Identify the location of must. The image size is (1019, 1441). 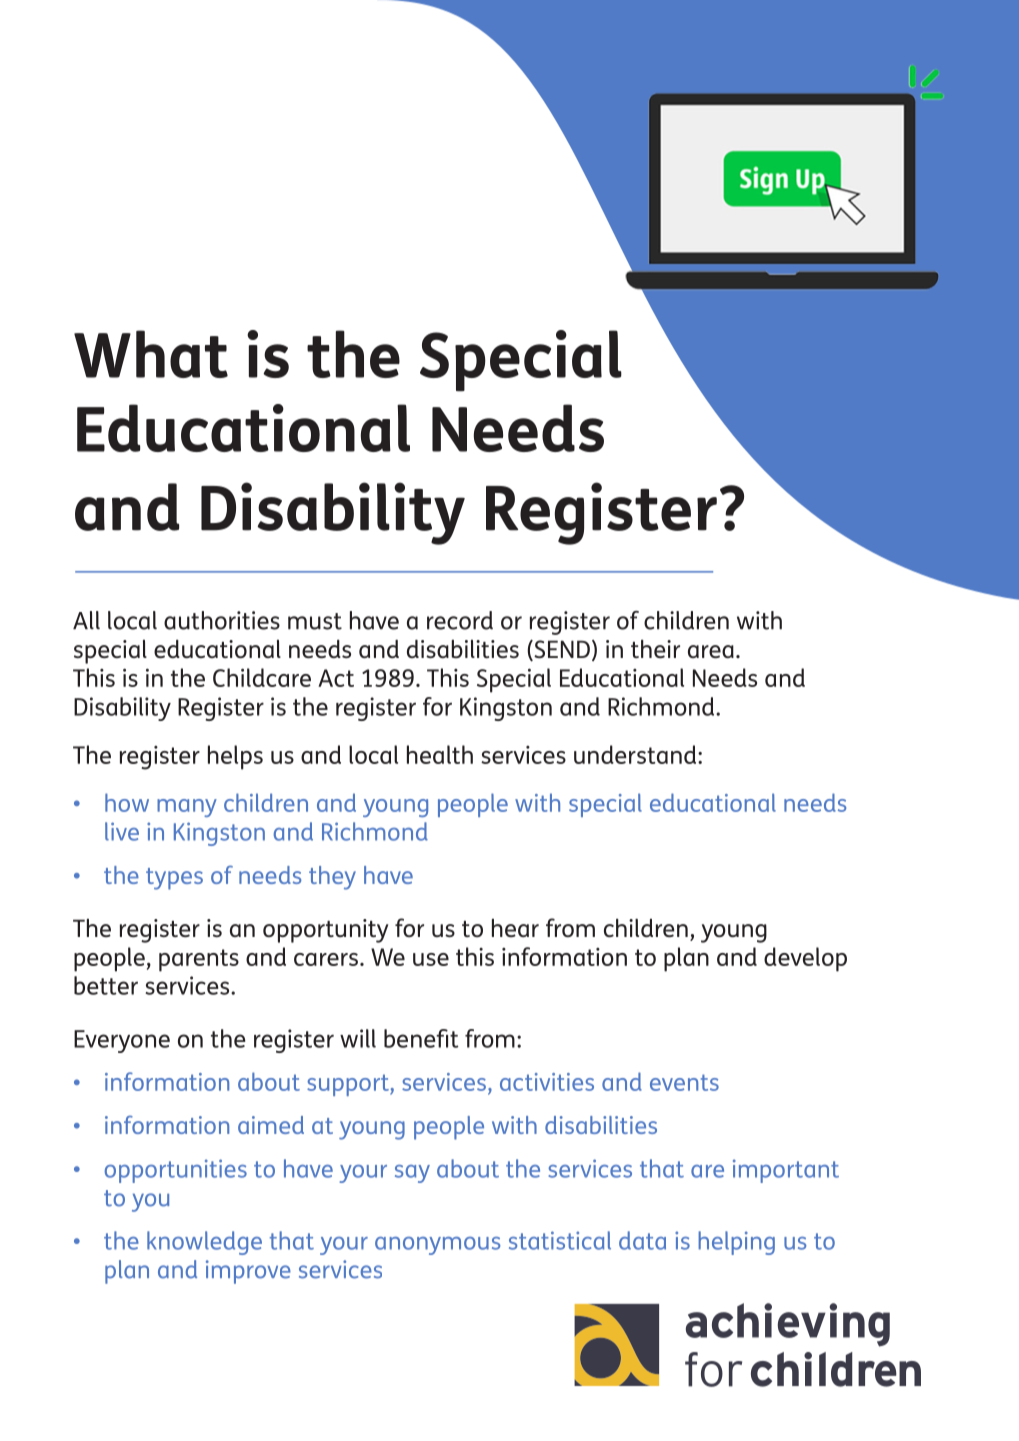
(315, 621).
